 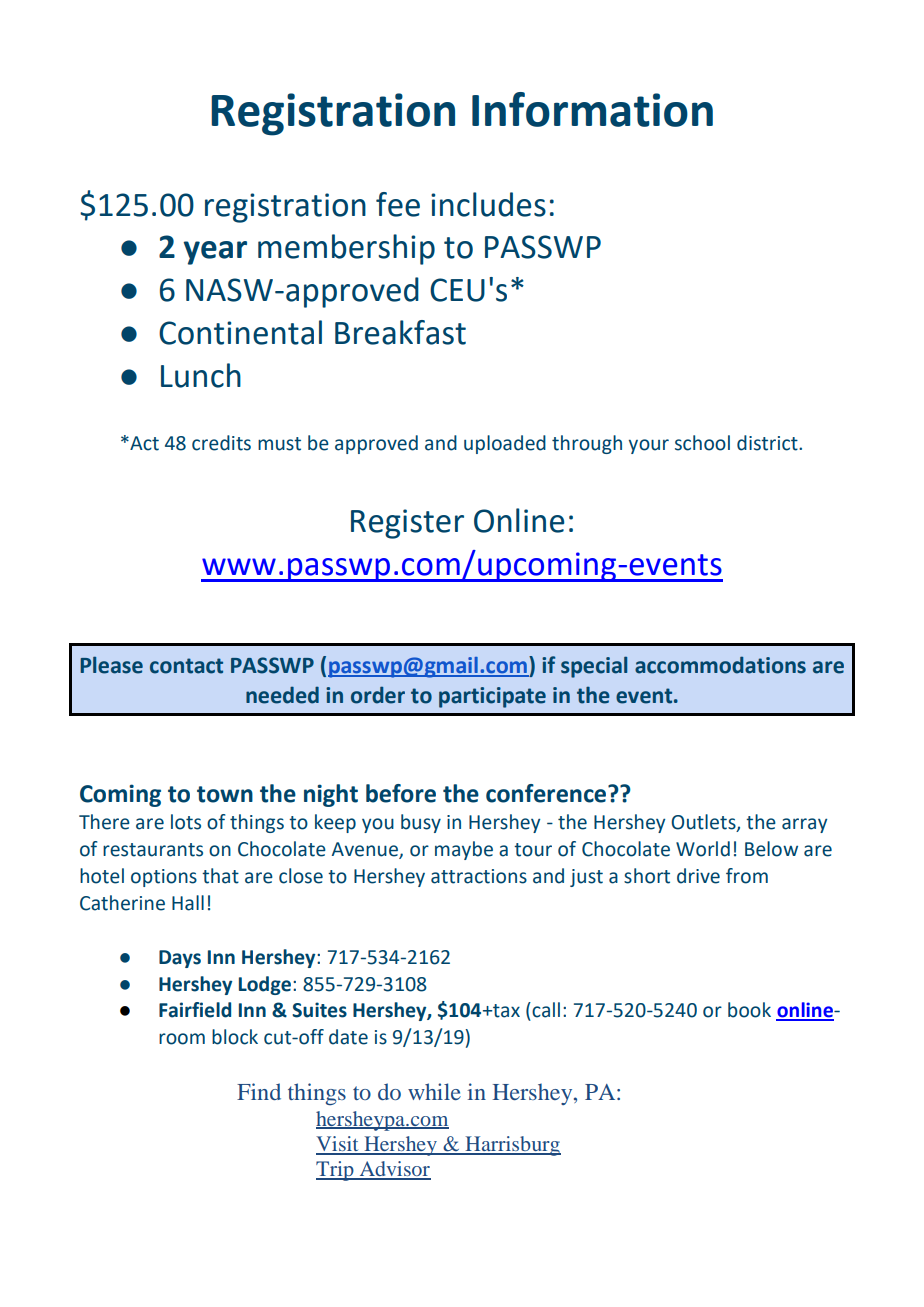 I want to click on uploaded, so click(x=505, y=444).
